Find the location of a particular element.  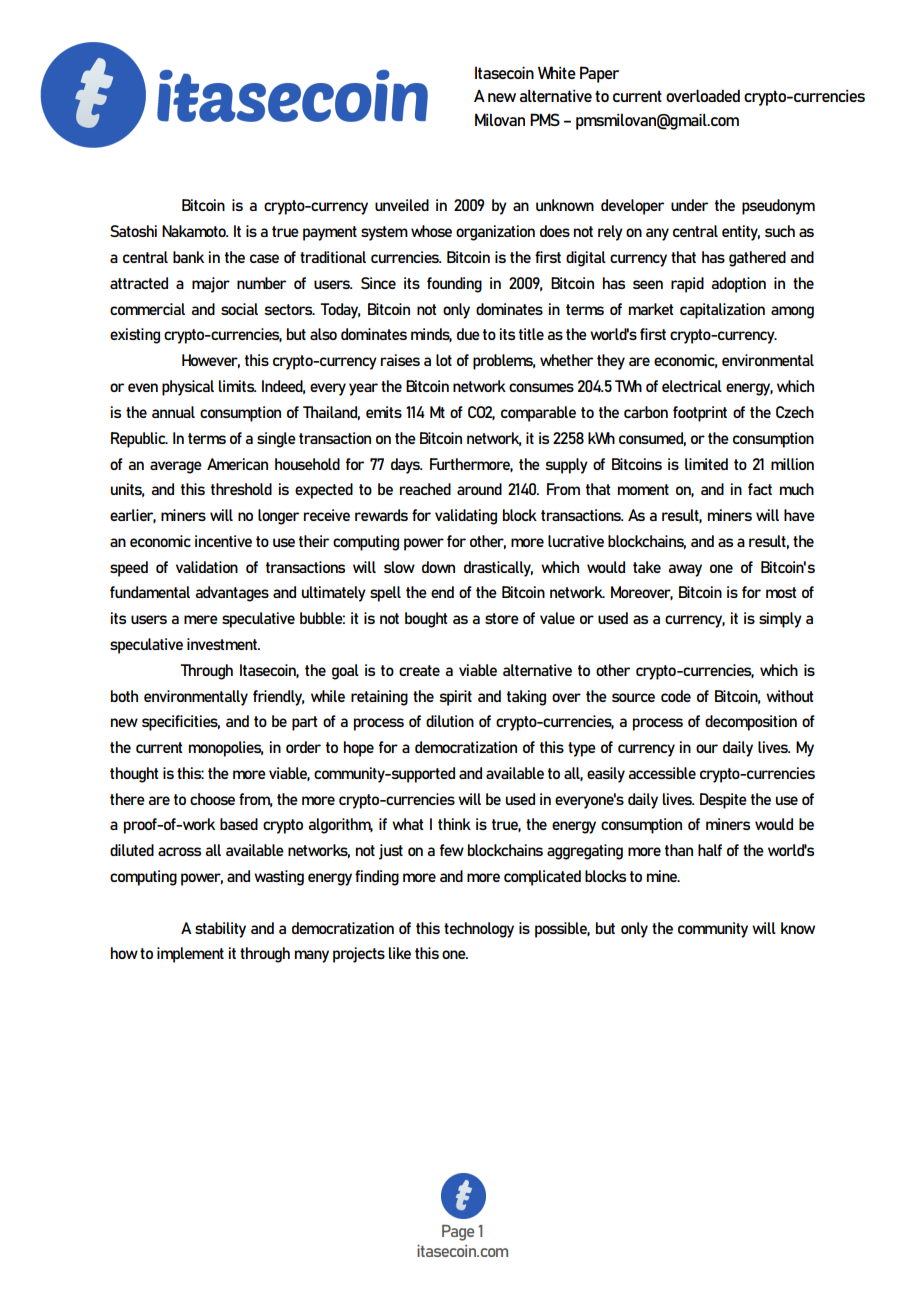

code is located at coordinates (676, 696).
